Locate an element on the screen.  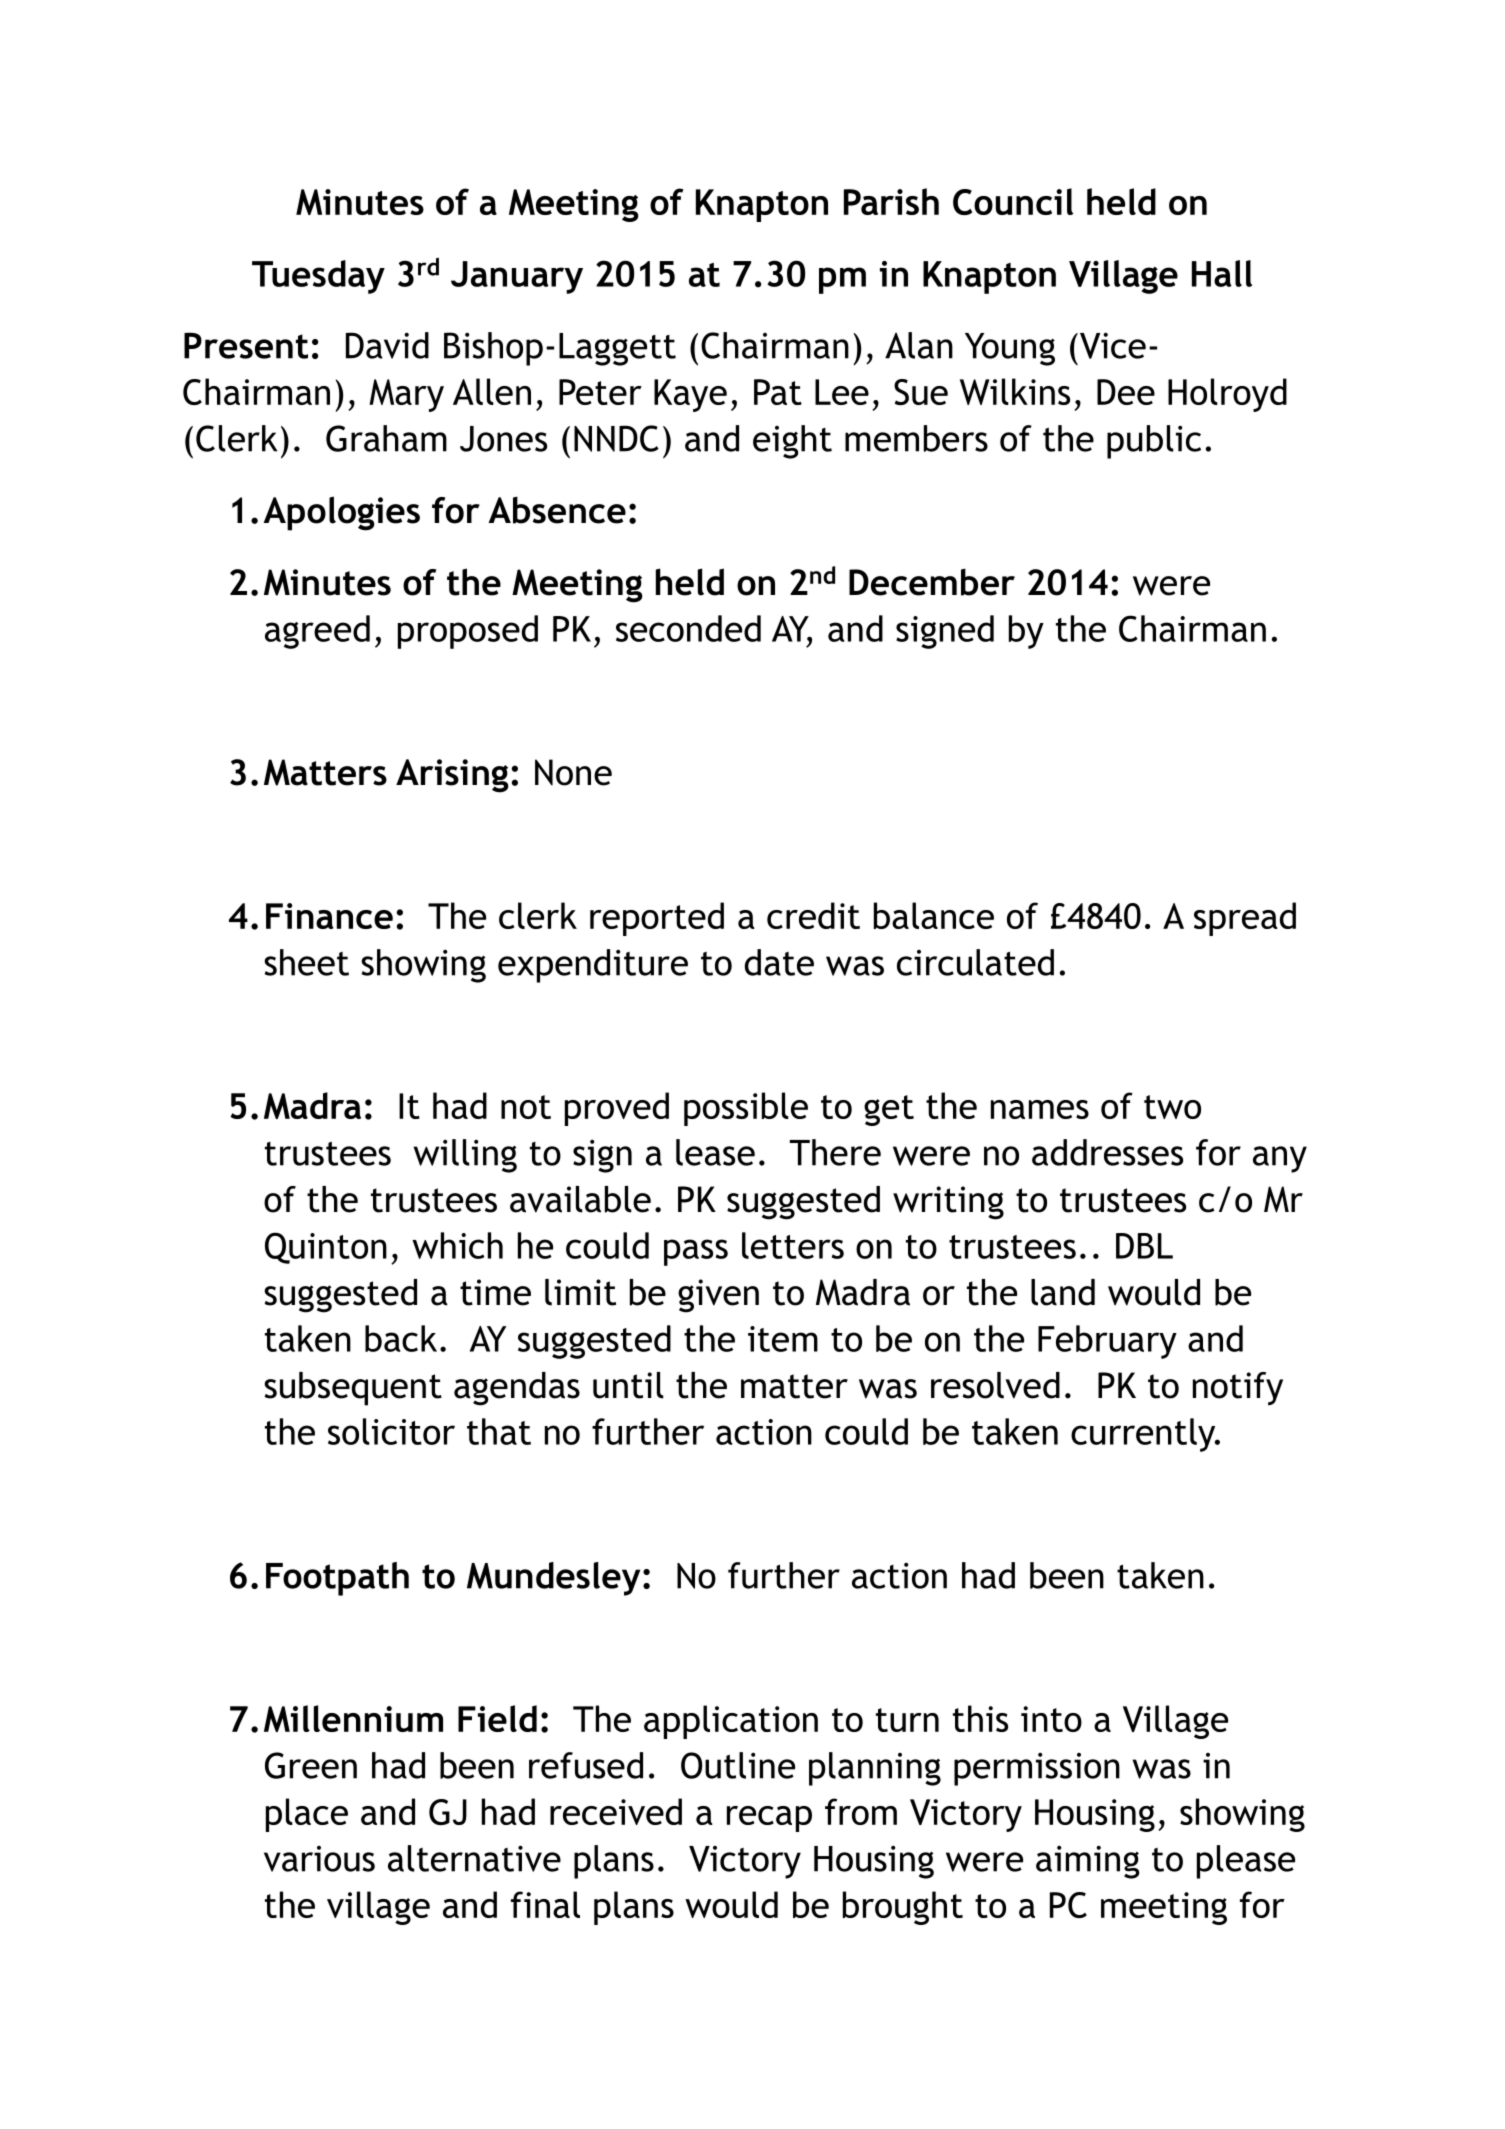
various is located at coordinates (319, 1859).
